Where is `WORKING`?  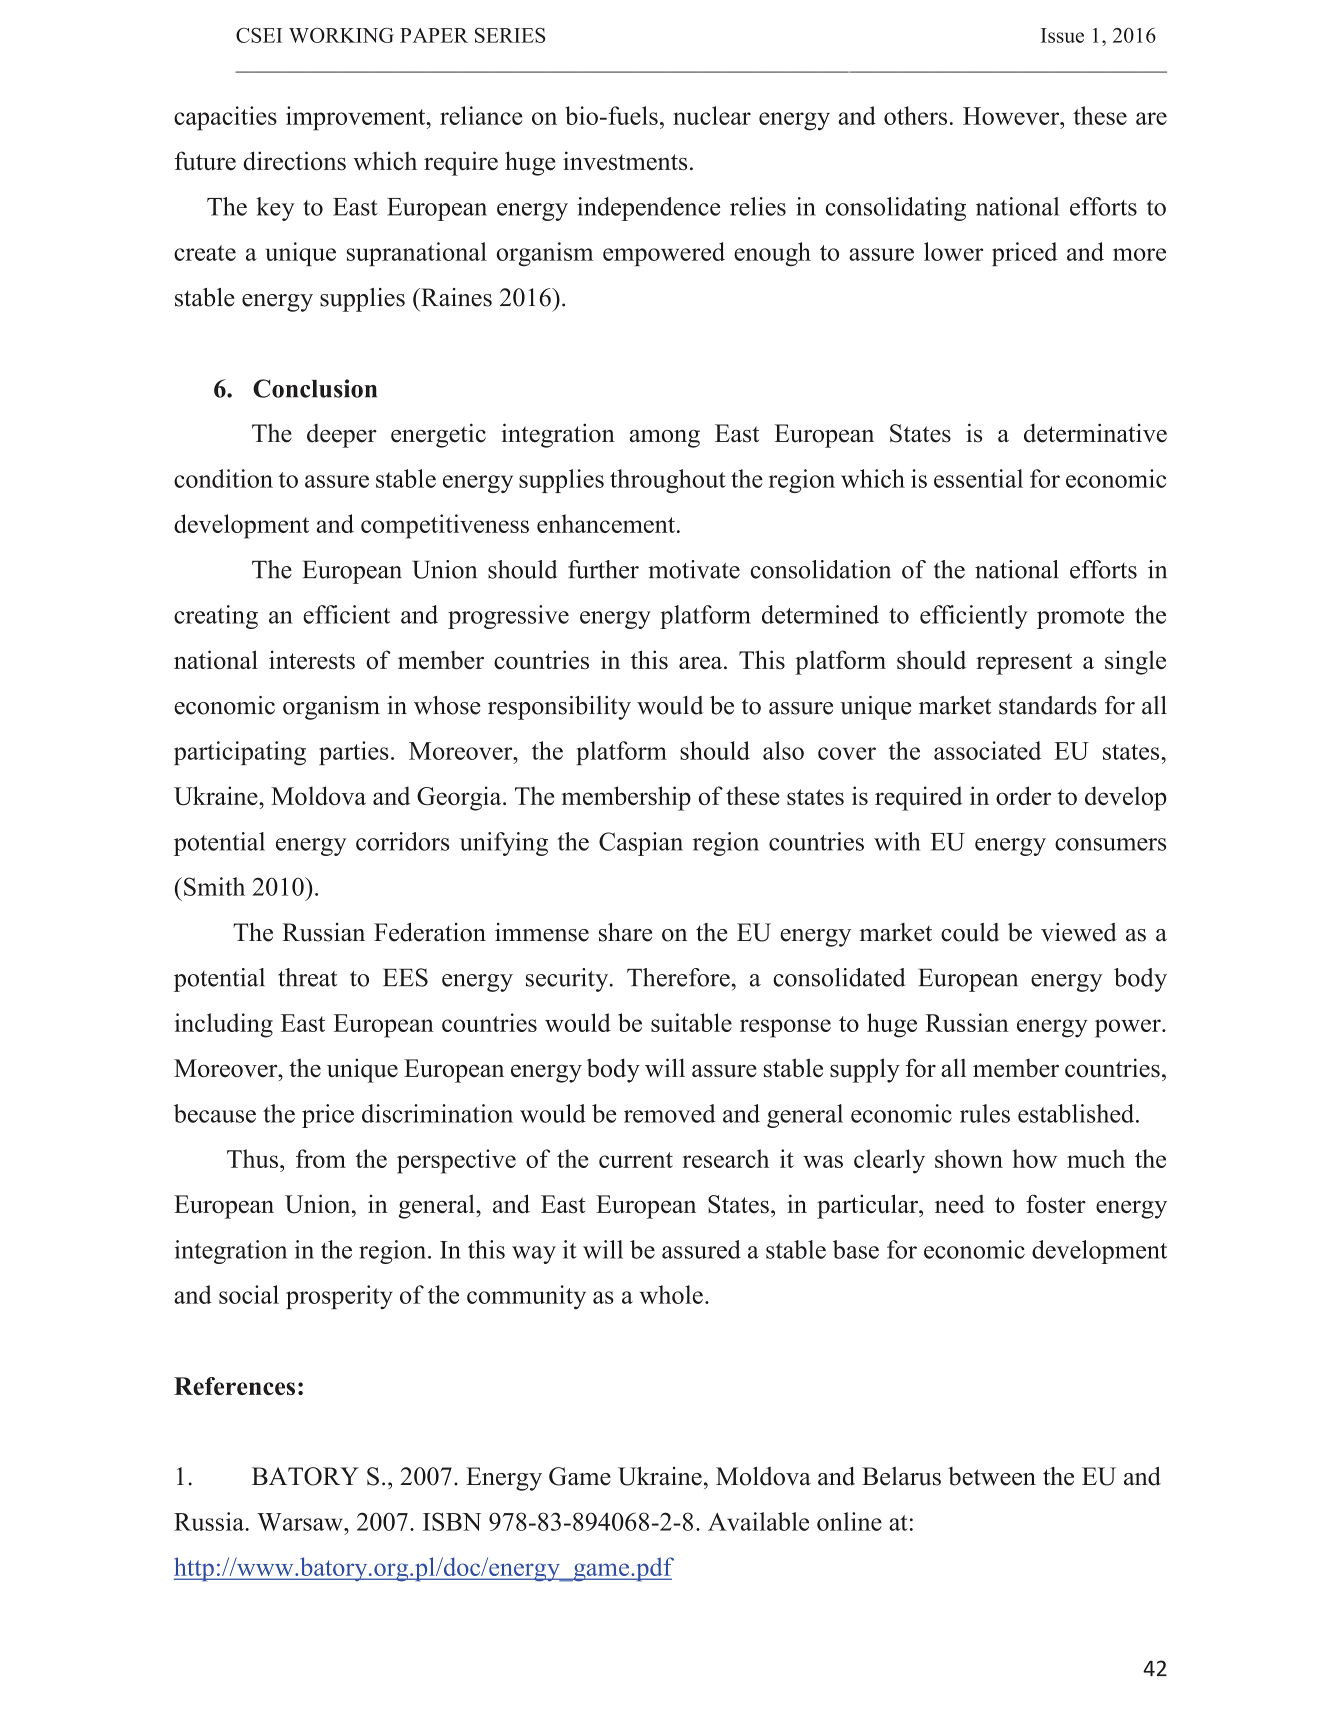 WORKING is located at coordinates (341, 35).
